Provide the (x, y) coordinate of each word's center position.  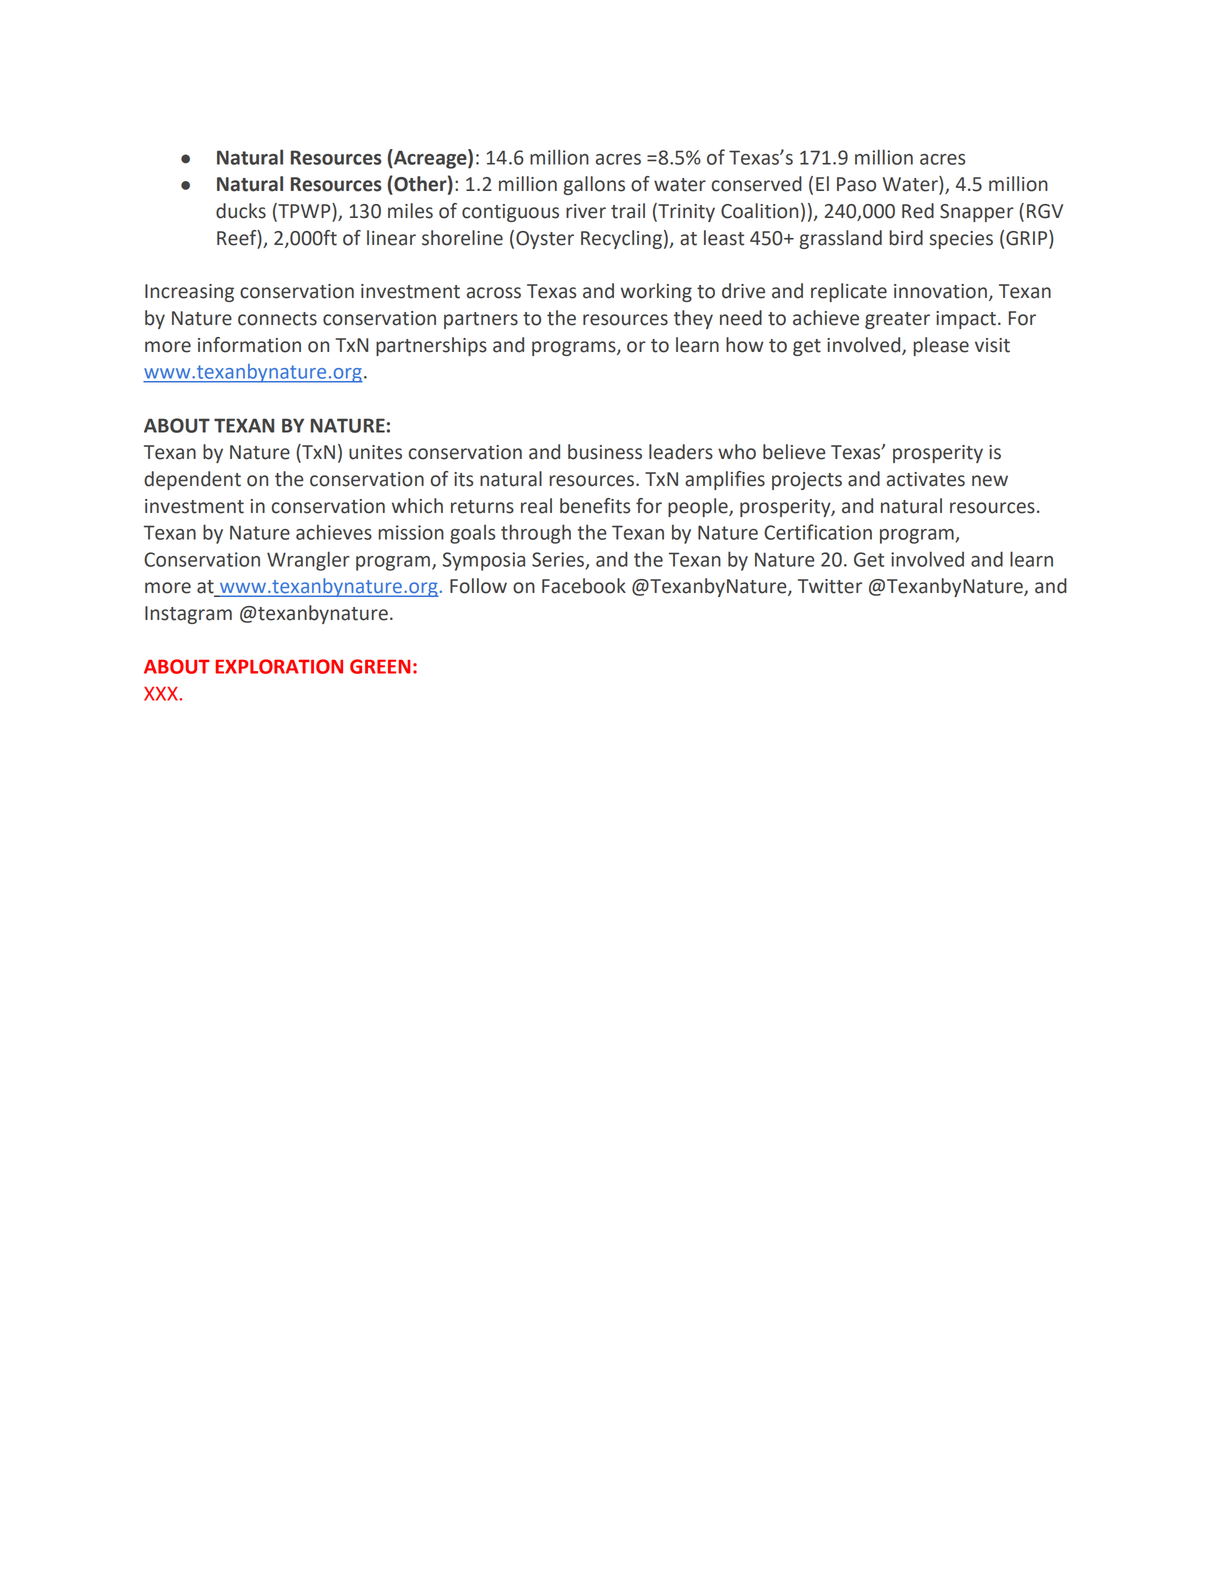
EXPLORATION (279, 666)
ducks (241, 211)
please (941, 346)
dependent (192, 480)
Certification (818, 532)
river (586, 211)
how (745, 345)
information (249, 345)
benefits (595, 506)
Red (918, 211)
